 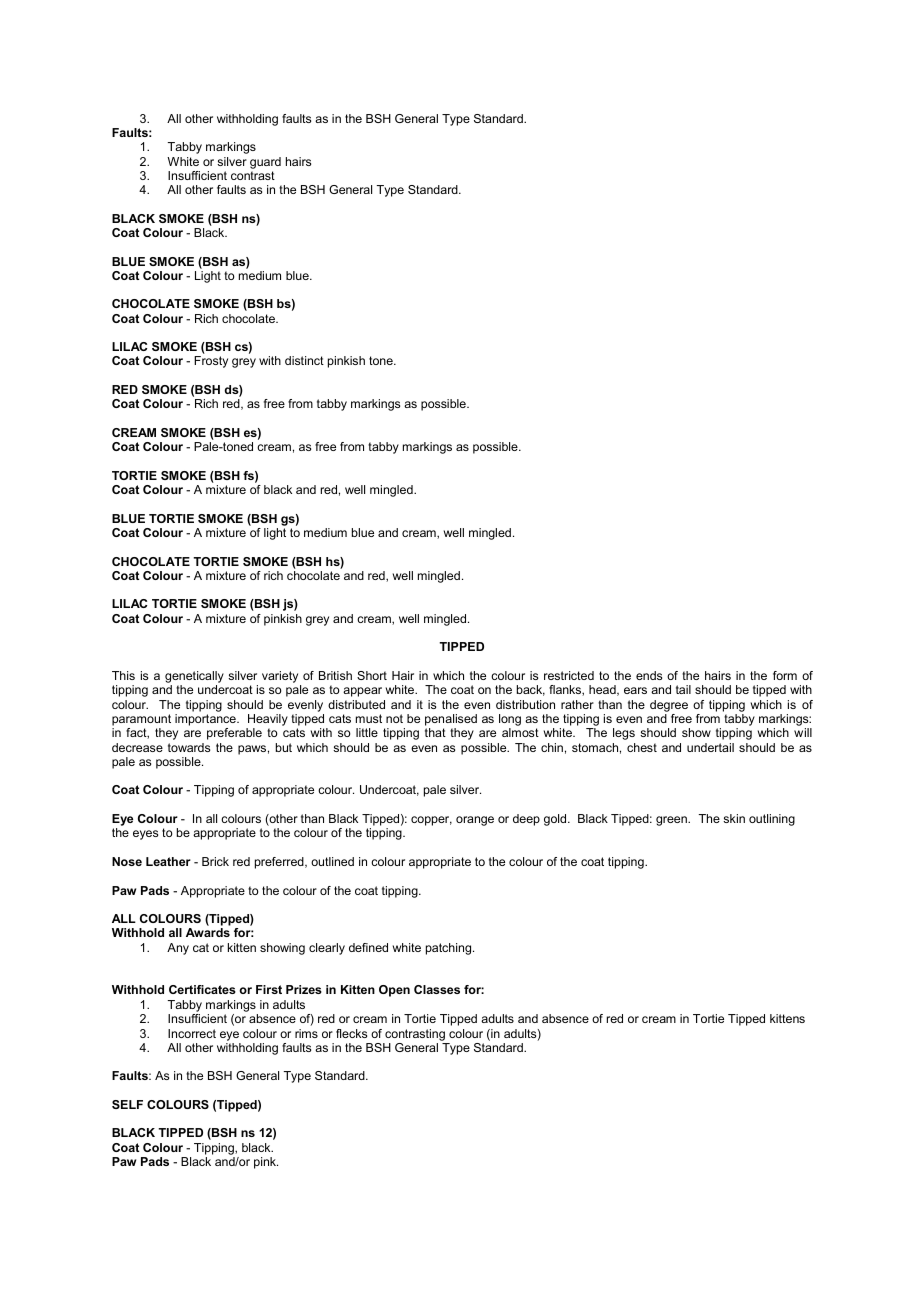 What do you see at coordinates (194, 678) in the image?
I see `genetically` at bounding box center [194, 678].
